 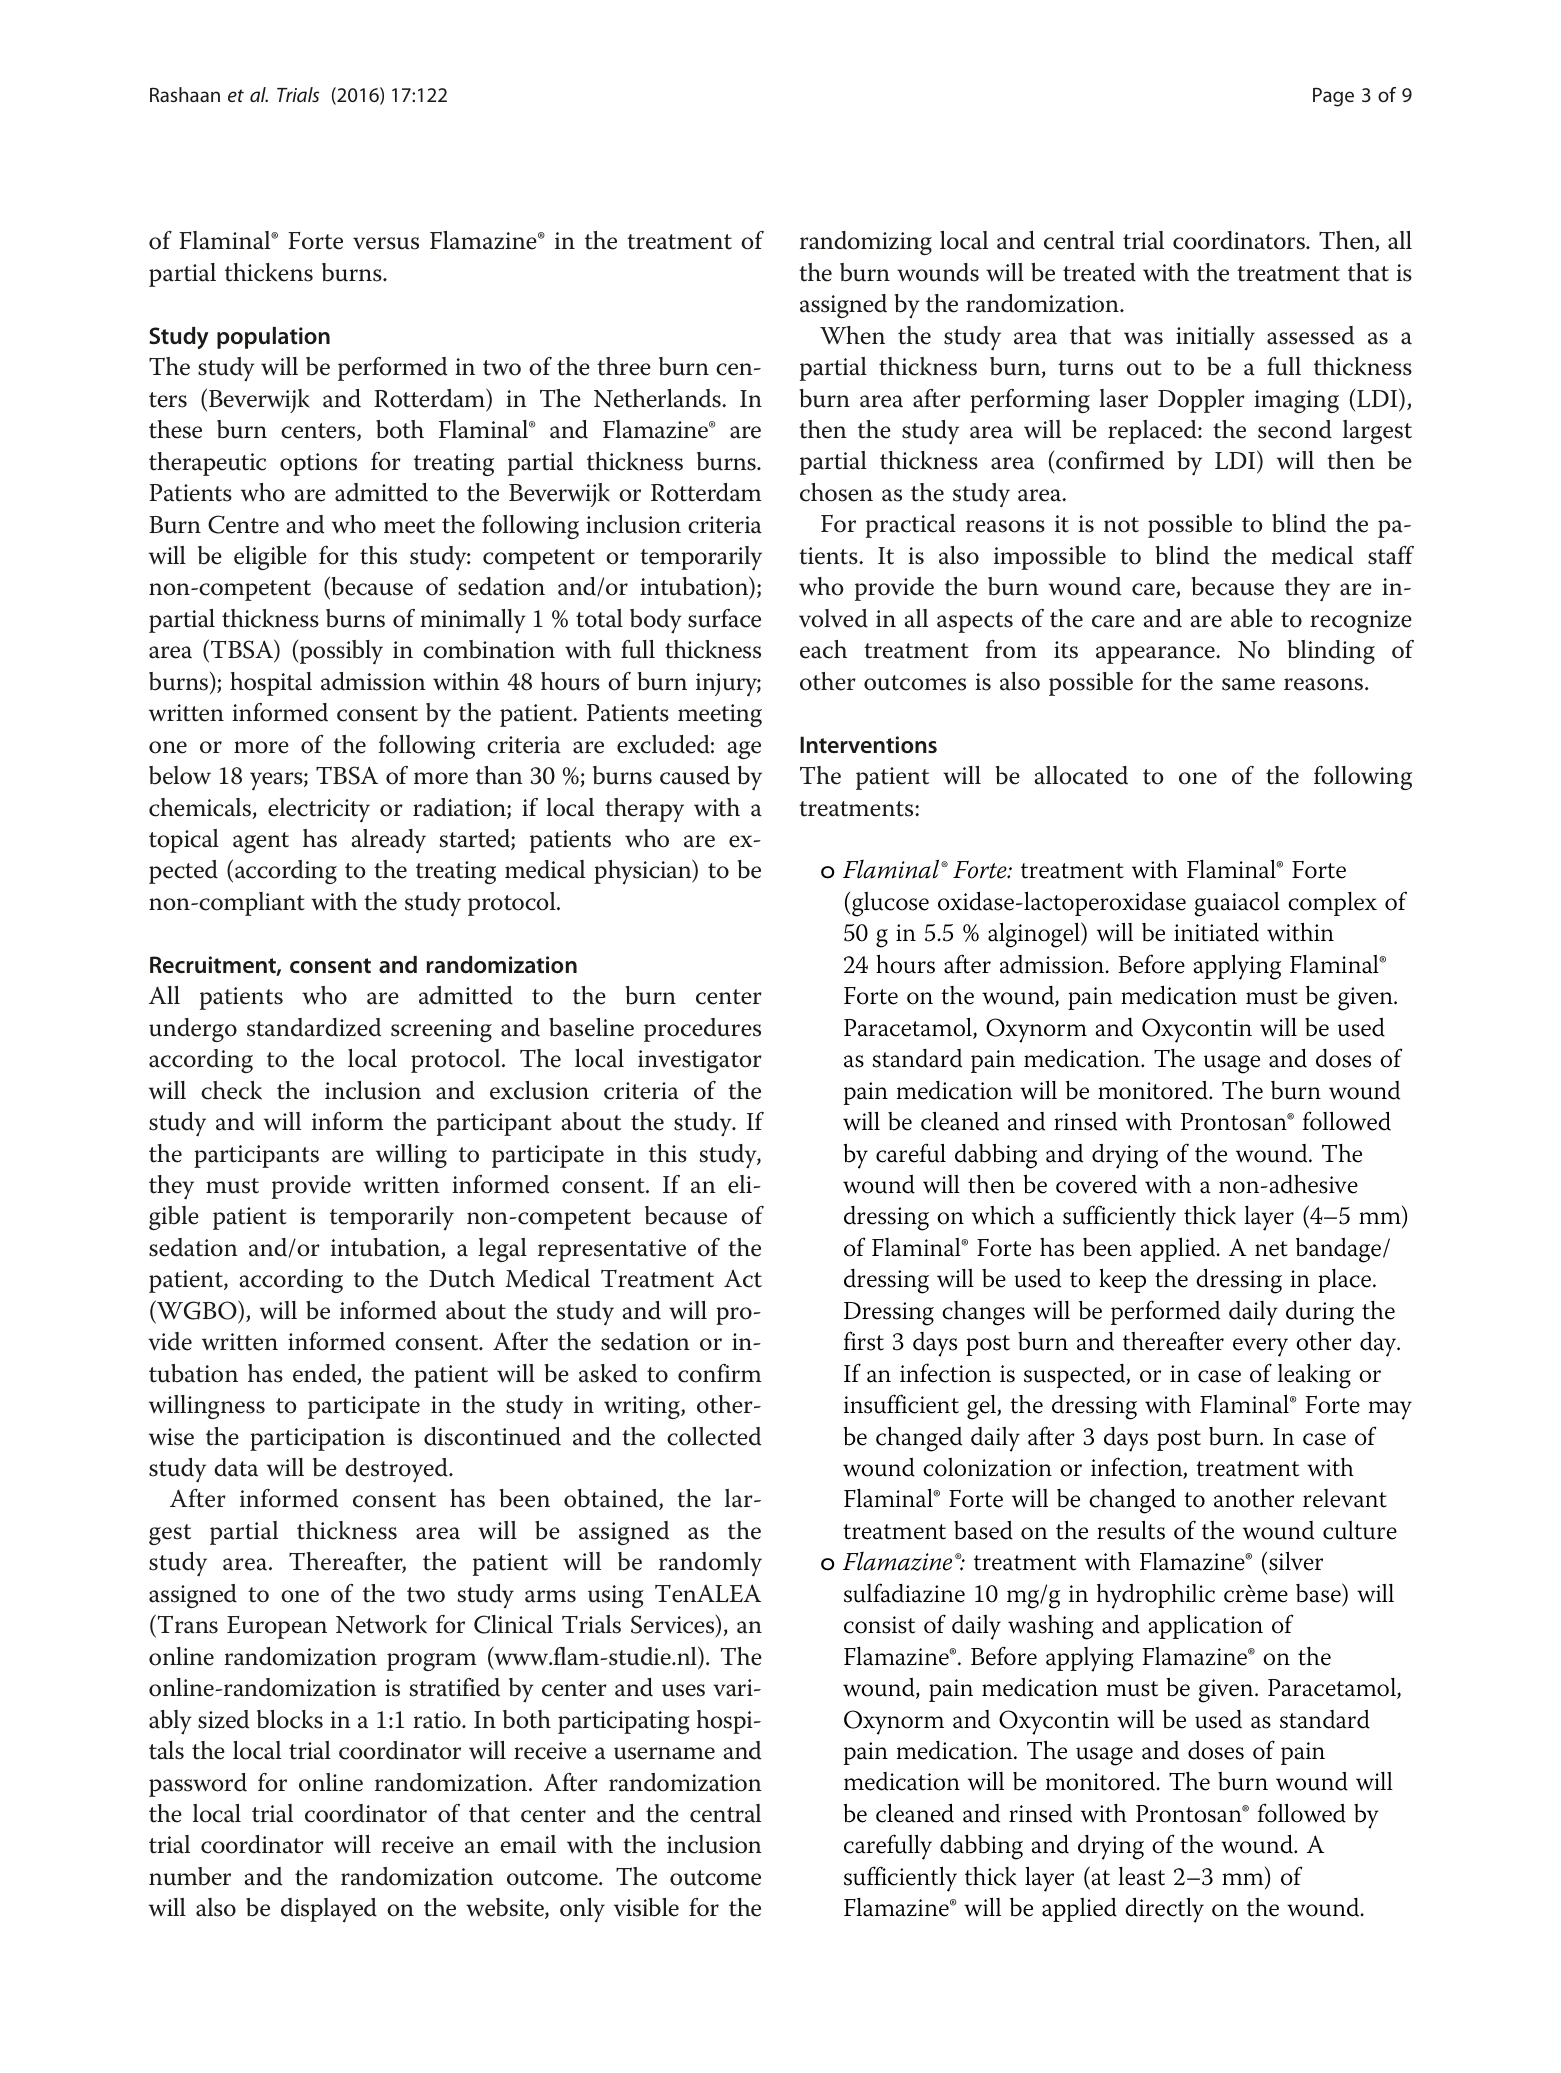 What do you see at coordinates (866, 243) in the page?
I see `randomizing` at bounding box center [866, 243].
